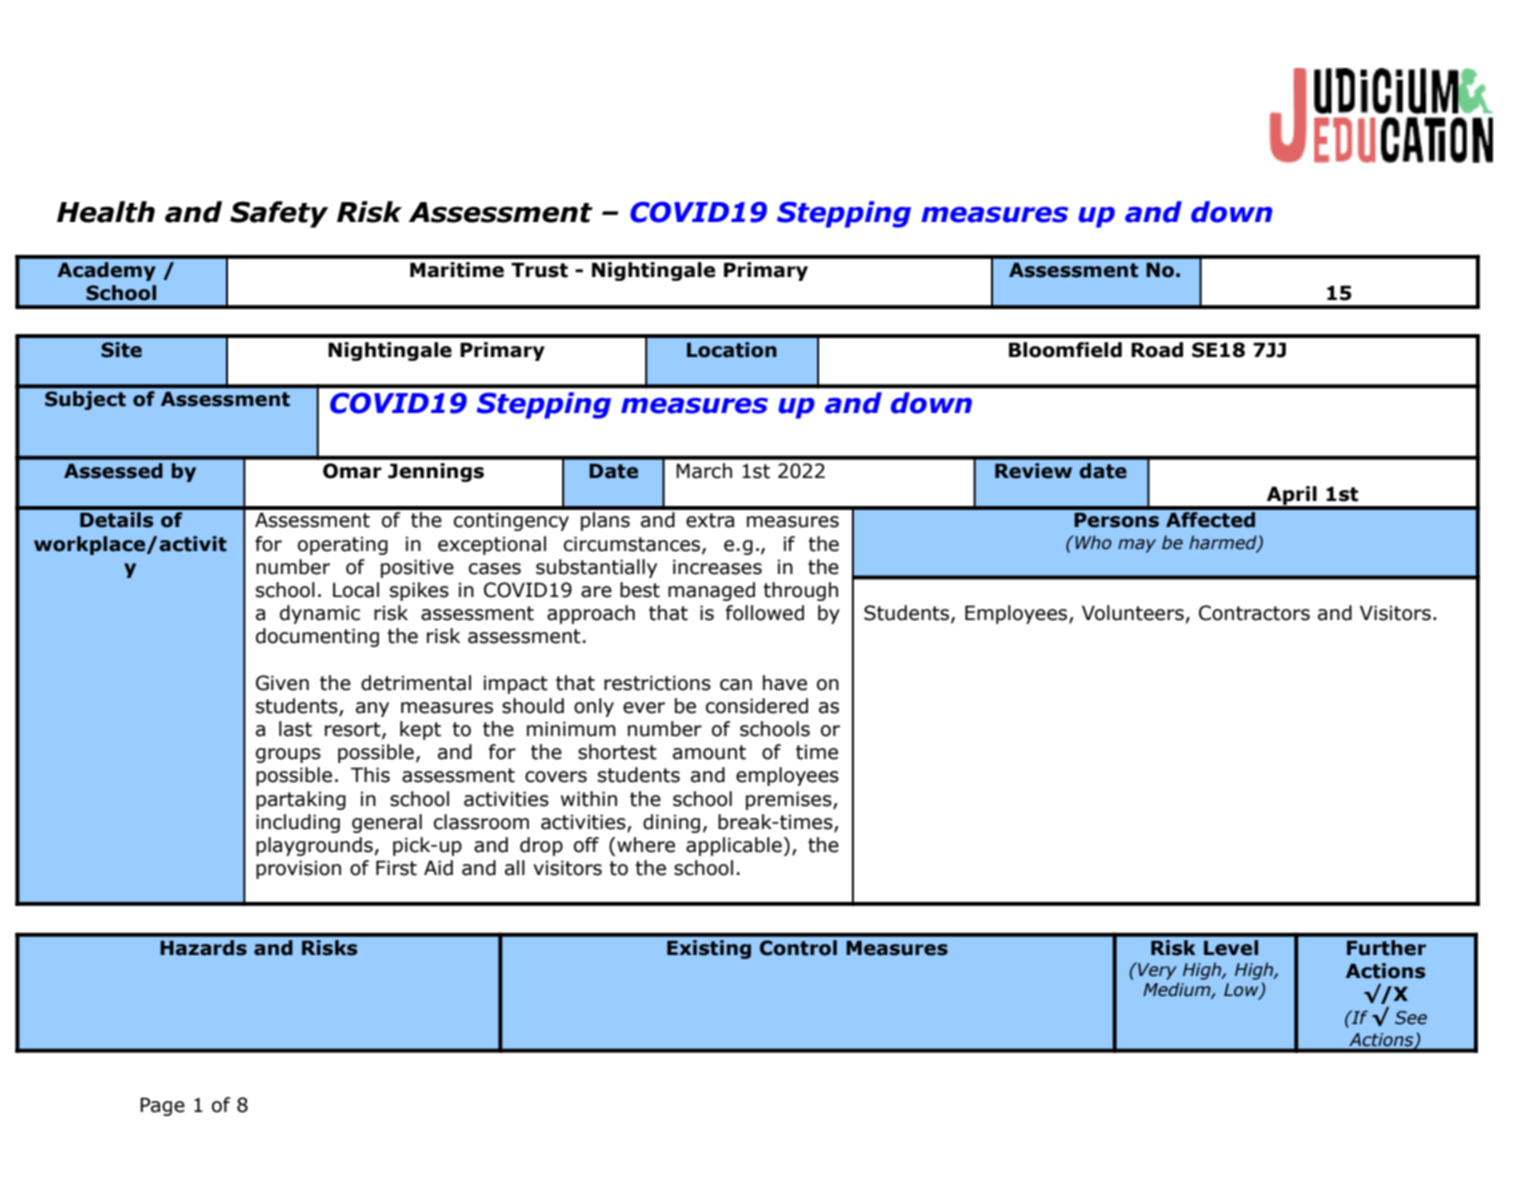 This image has width=1530, height=1182. Describe the element at coordinates (279, 214) in the image. I see `Safety` at that location.
